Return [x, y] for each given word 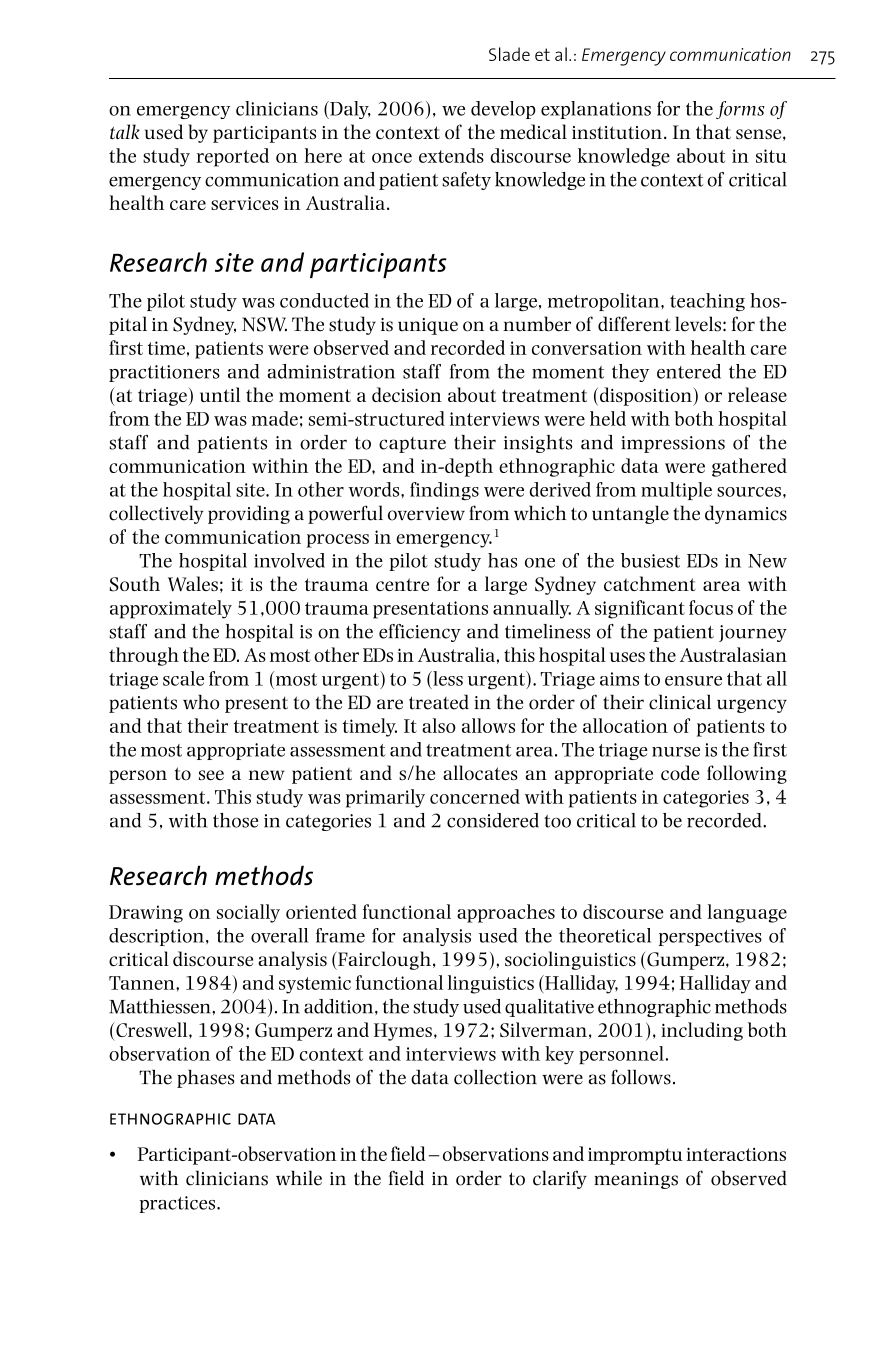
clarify [560, 1179]
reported [233, 157]
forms [740, 110]
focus [711, 607]
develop [503, 110]
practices [178, 1204]
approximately [171, 609]
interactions [736, 1154]
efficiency [420, 633]
